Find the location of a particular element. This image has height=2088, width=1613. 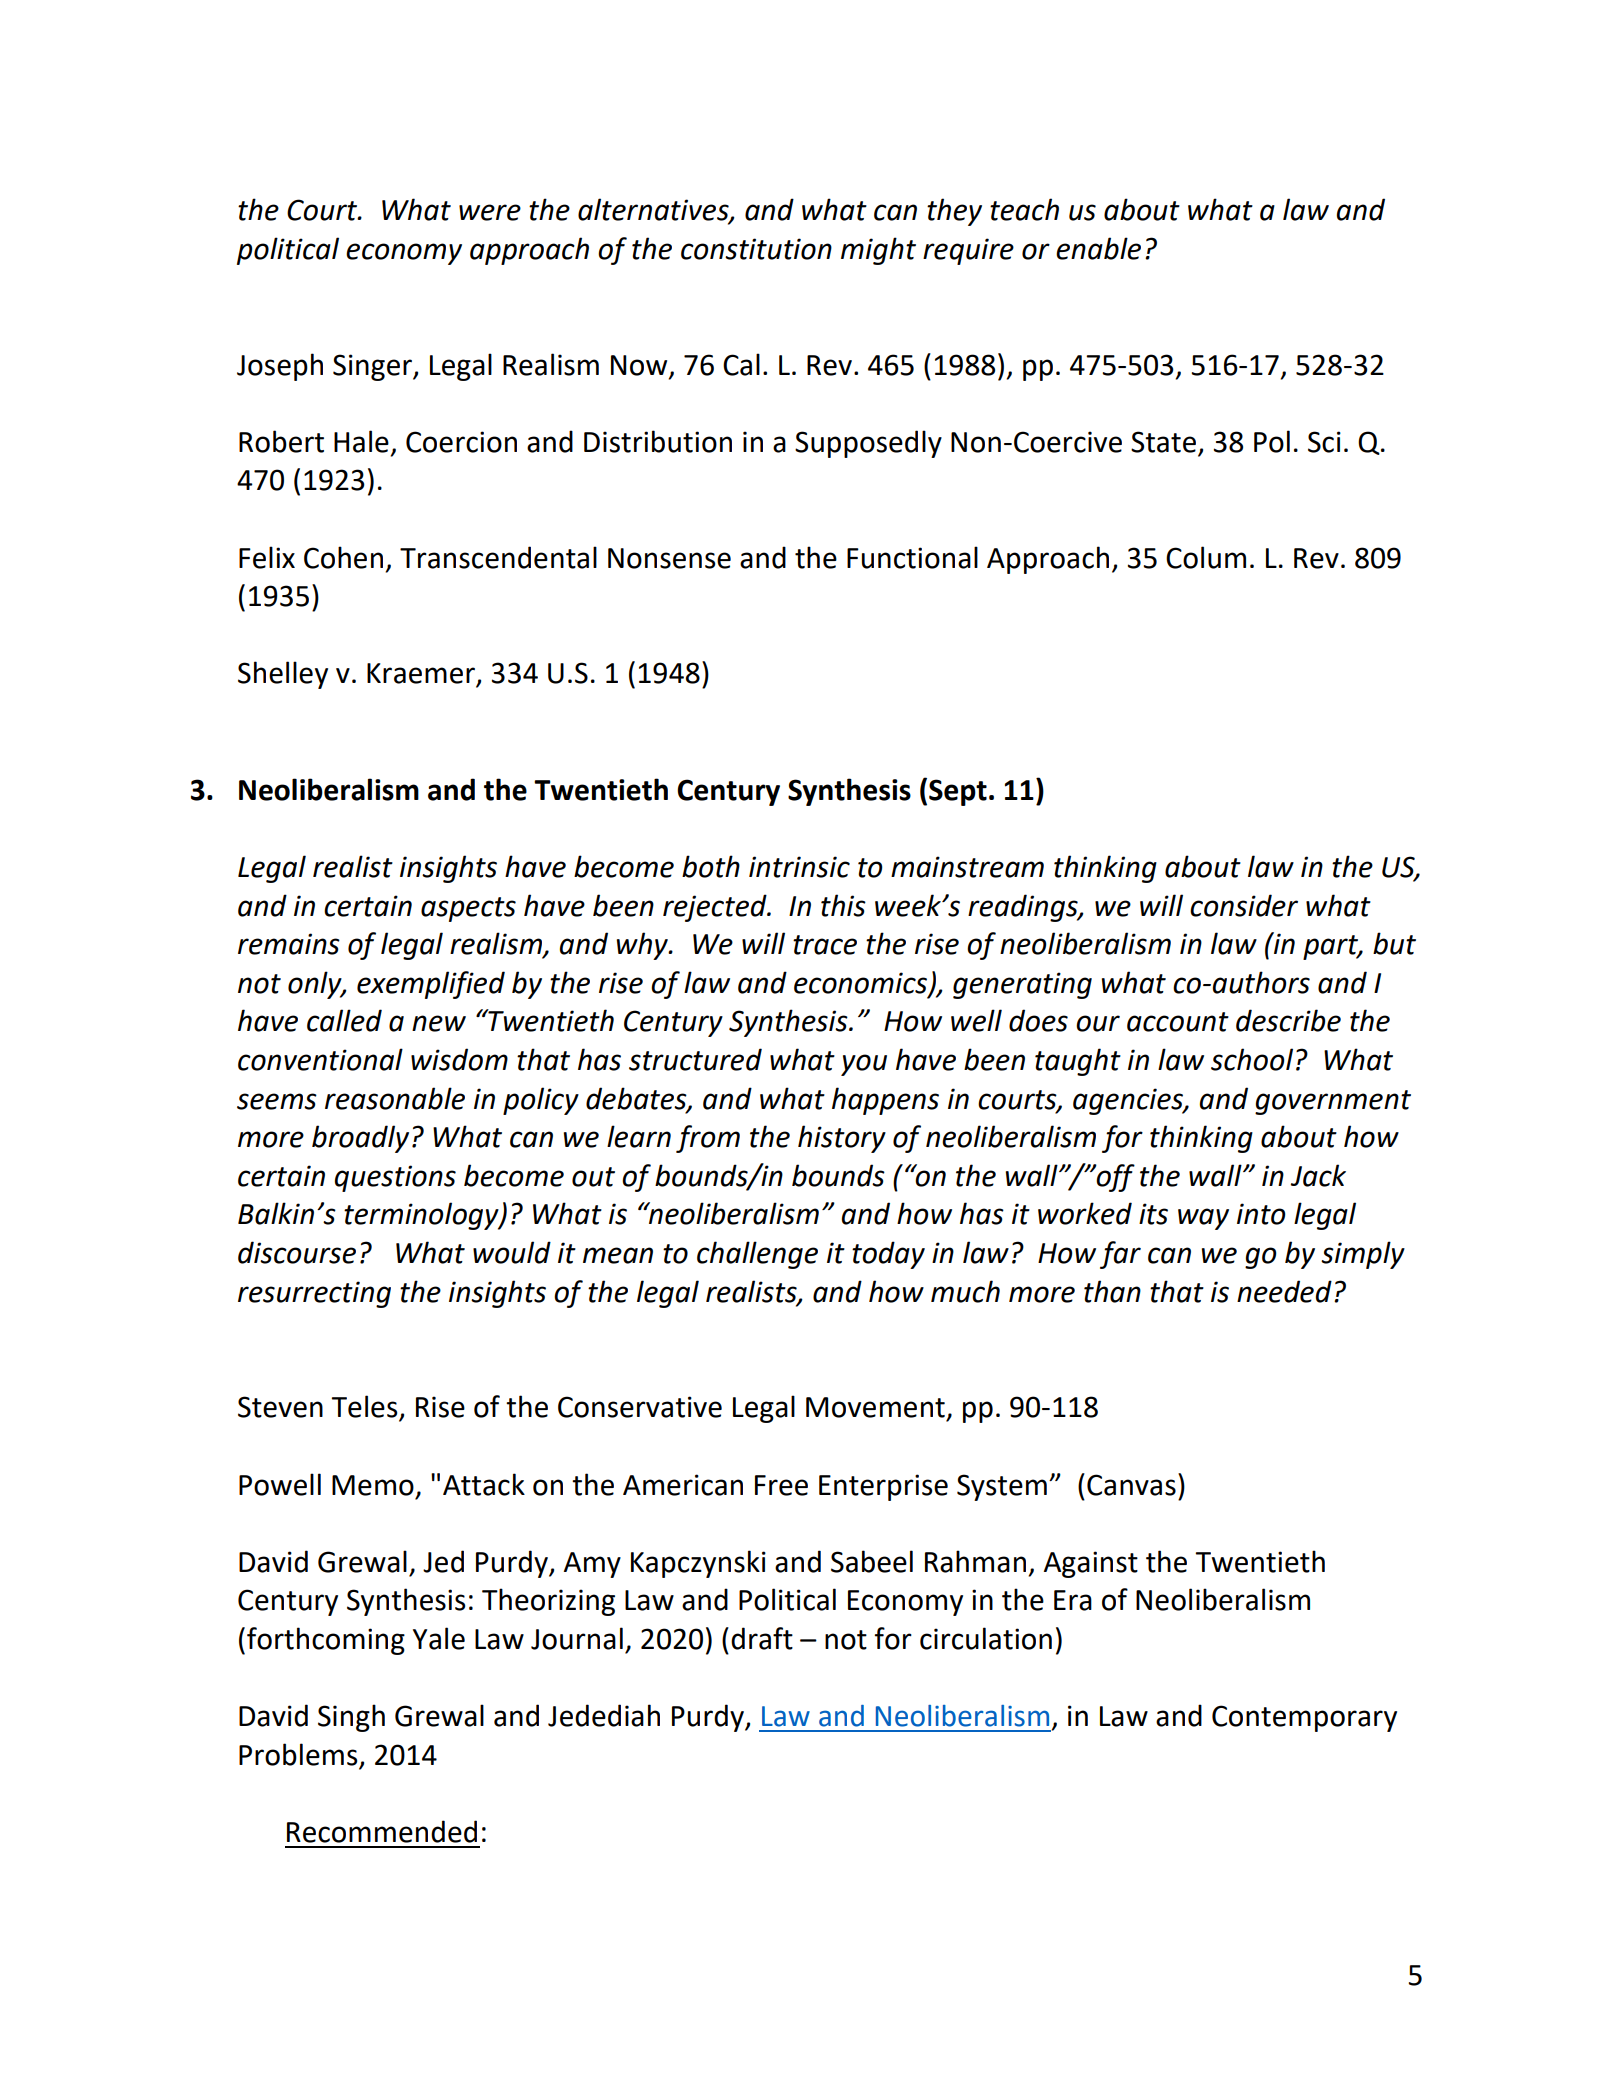

account is located at coordinates (1178, 1022).
